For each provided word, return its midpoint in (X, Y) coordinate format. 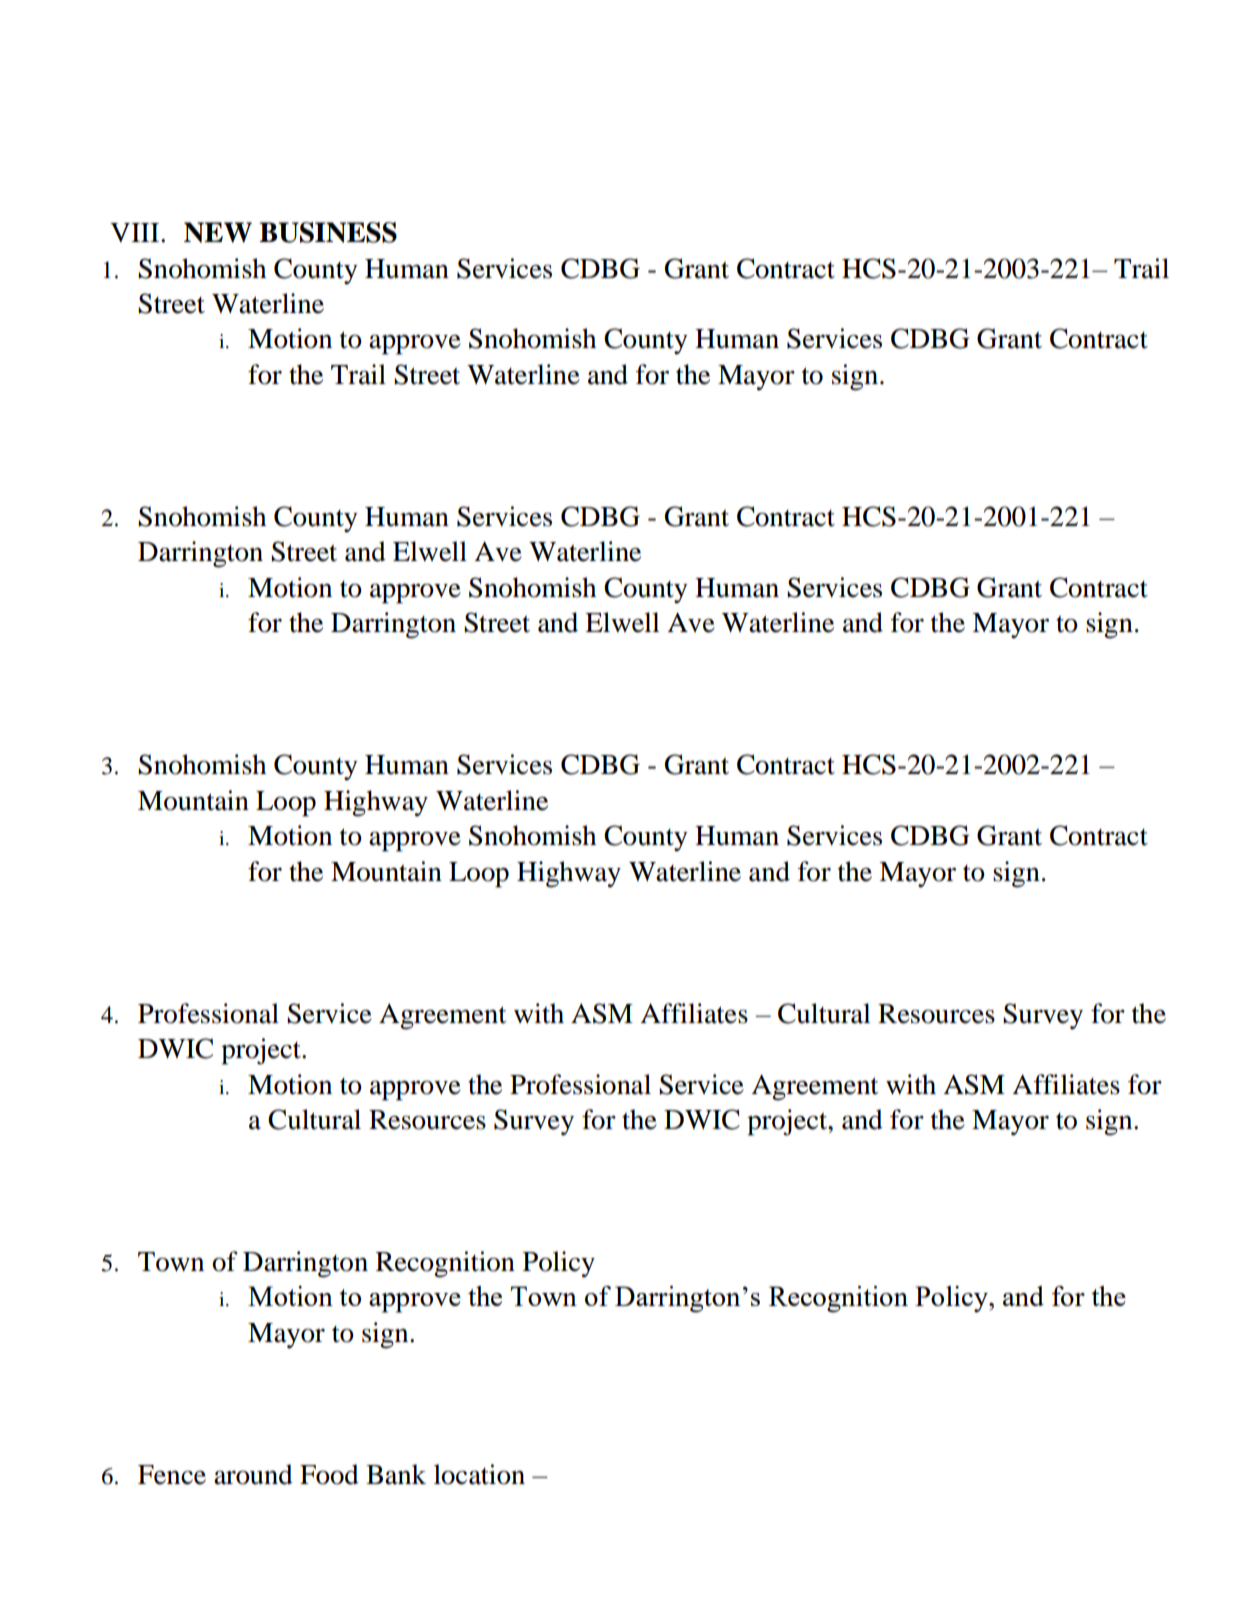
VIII (136, 232)
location (479, 1474)
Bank (396, 1474)
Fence (172, 1475)
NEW (218, 232)
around (253, 1474)
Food (329, 1474)
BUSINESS (328, 232)
